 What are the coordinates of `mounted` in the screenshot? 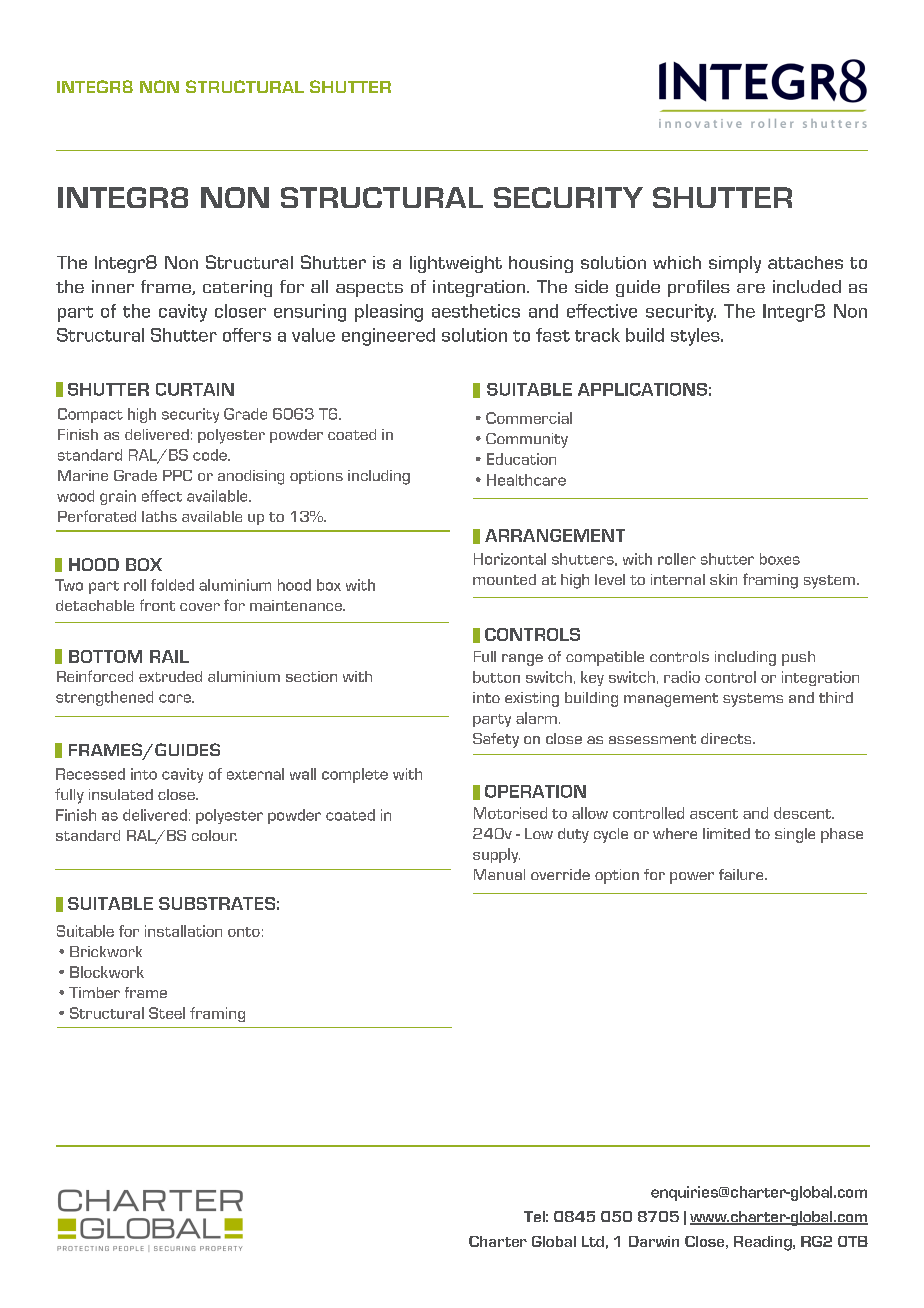 It's located at (504, 579).
